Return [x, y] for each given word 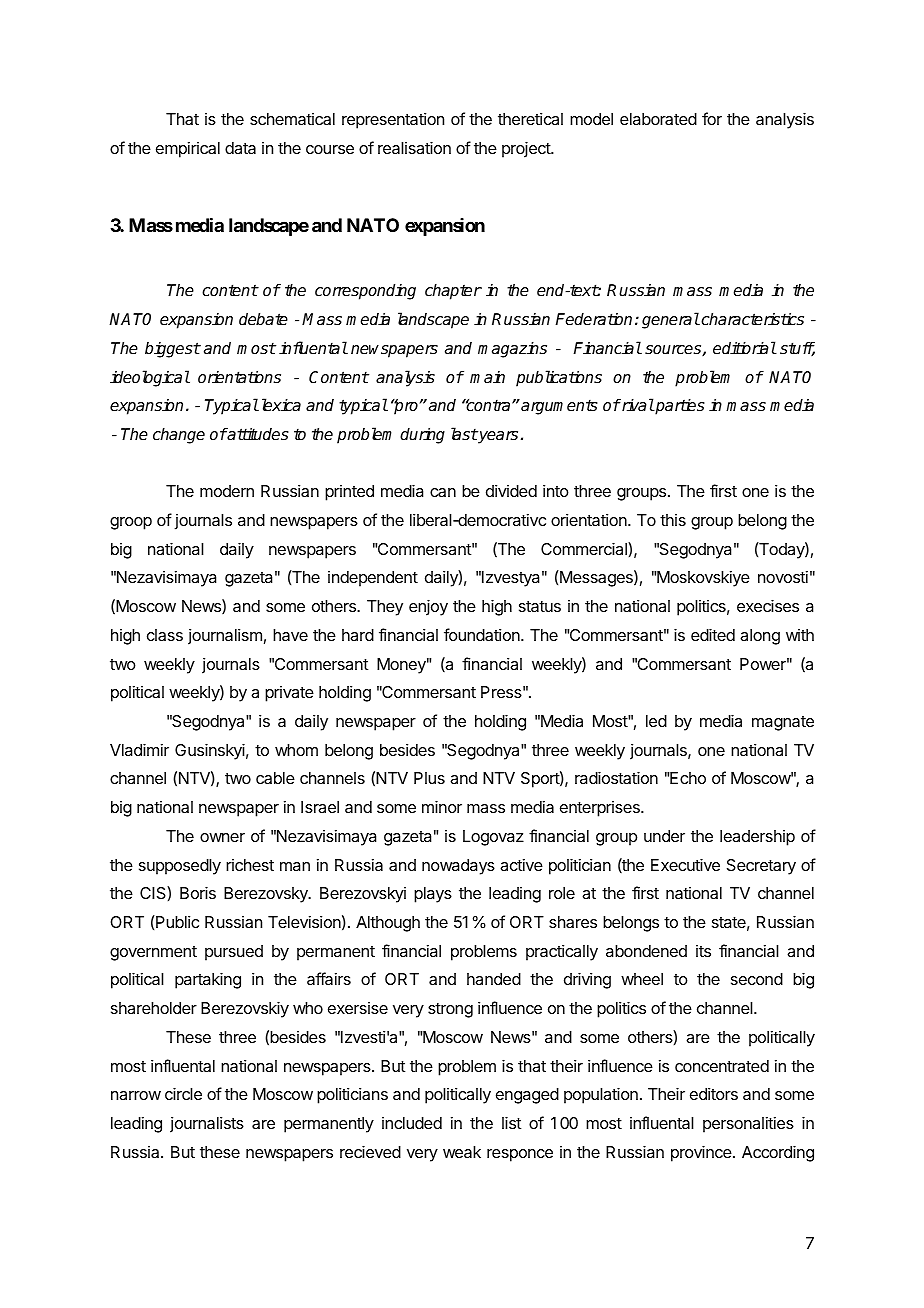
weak [462, 1152]
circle [183, 1093]
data [240, 148]
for [712, 118]
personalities [748, 1124]
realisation [414, 147]
